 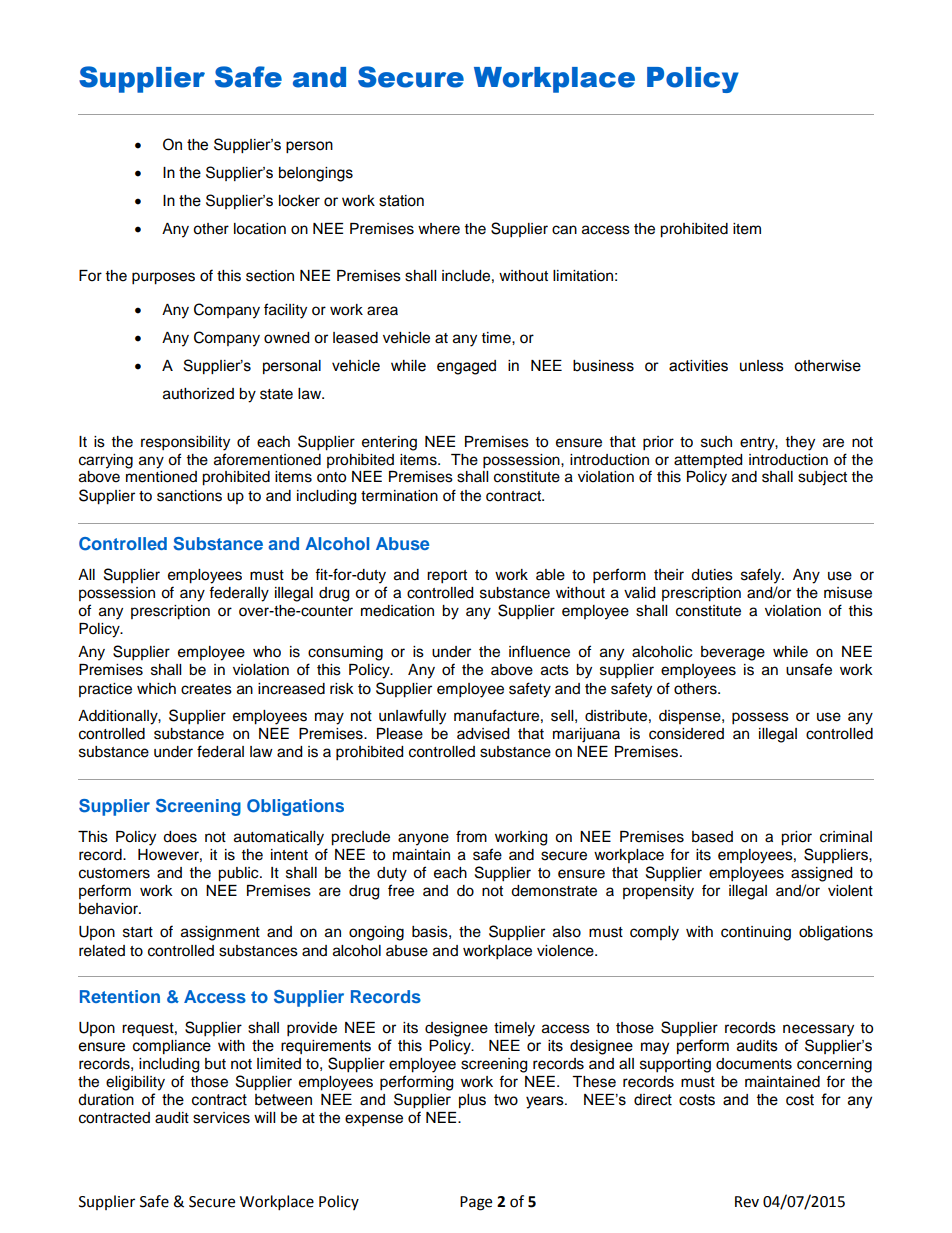 What do you see at coordinates (800, 443) in the screenshot?
I see `they` at bounding box center [800, 443].
